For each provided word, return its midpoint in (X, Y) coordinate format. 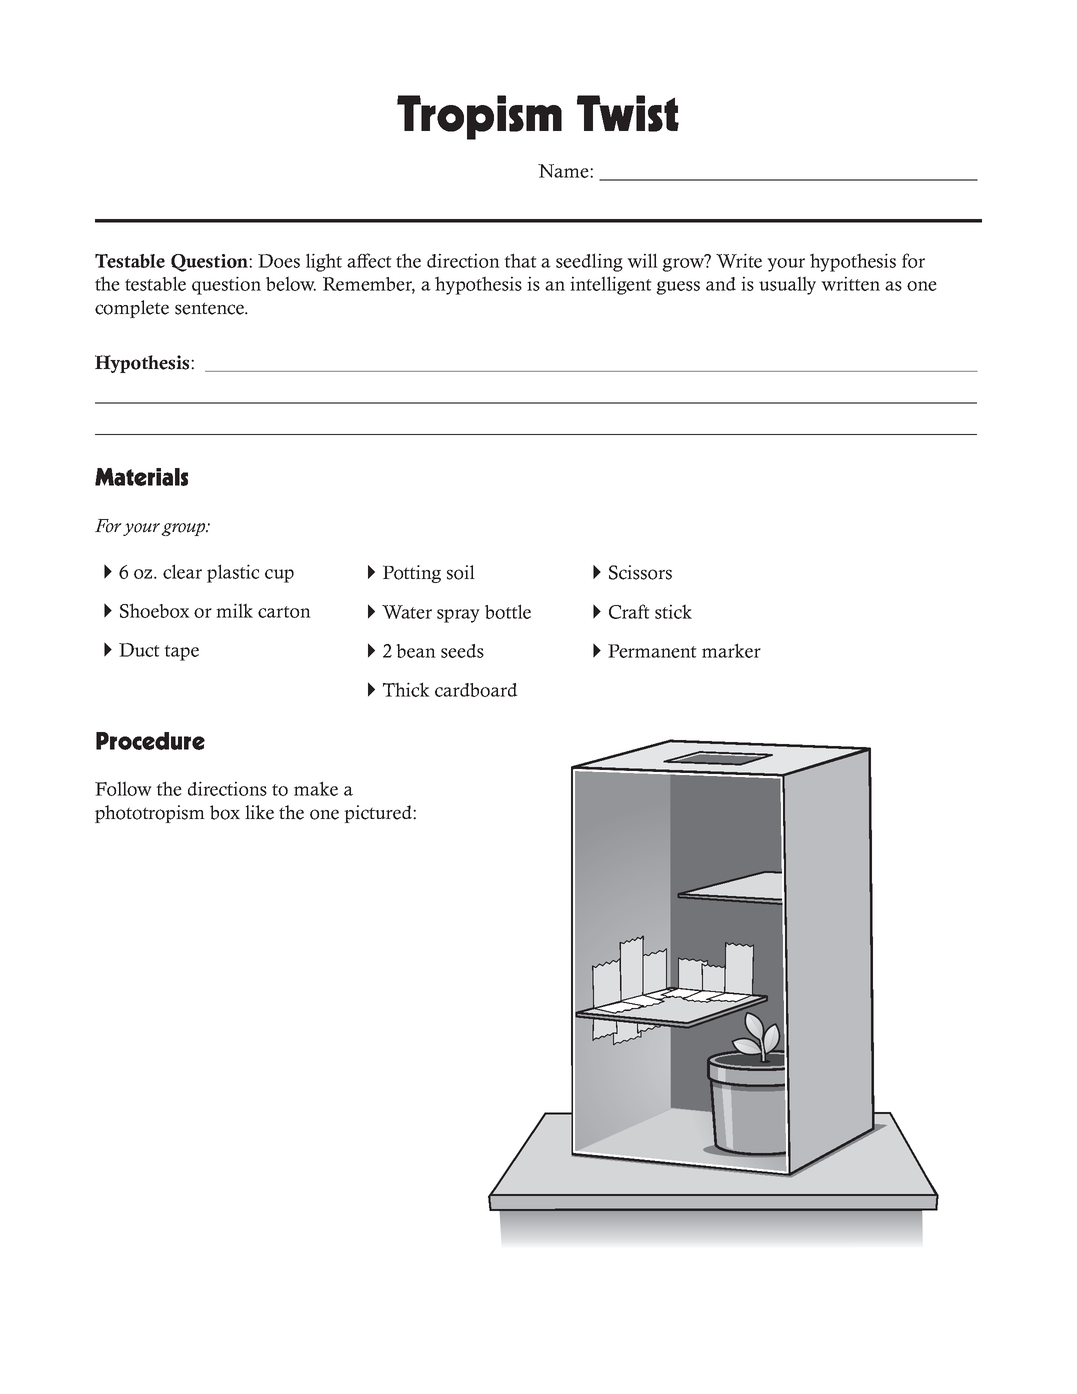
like (259, 812)
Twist (628, 113)
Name (564, 171)
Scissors (640, 572)
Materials (141, 477)
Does (279, 261)
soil (461, 572)
